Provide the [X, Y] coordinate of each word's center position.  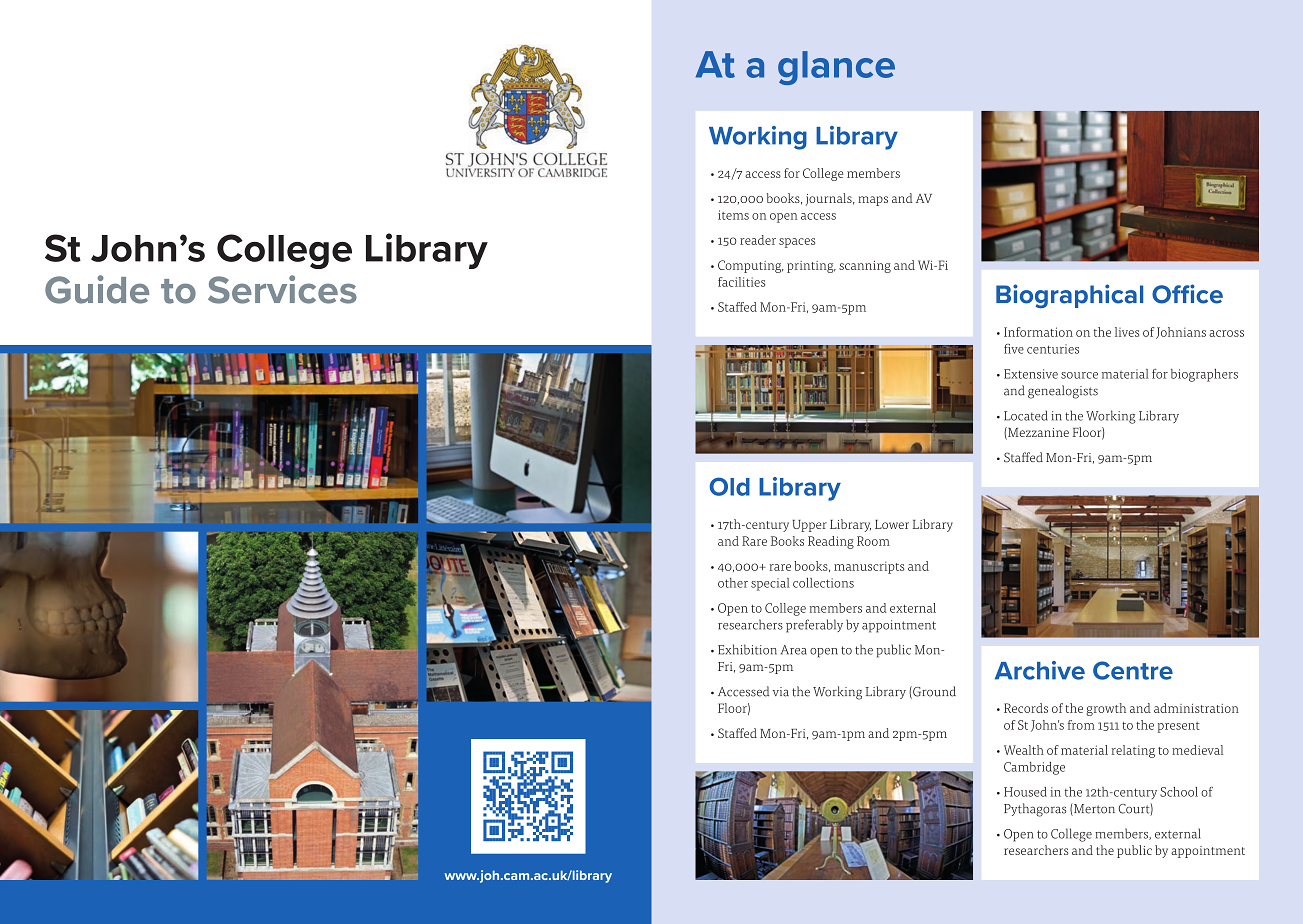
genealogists [1063, 392]
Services [282, 289]
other [733, 583]
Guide [97, 289]
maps [873, 201]
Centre [1133, 670]
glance [836, 68]
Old [729, 486]
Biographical [1069, 296]
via [781, 692]
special [770, 584]
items [733, 215]
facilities [741, 282]
